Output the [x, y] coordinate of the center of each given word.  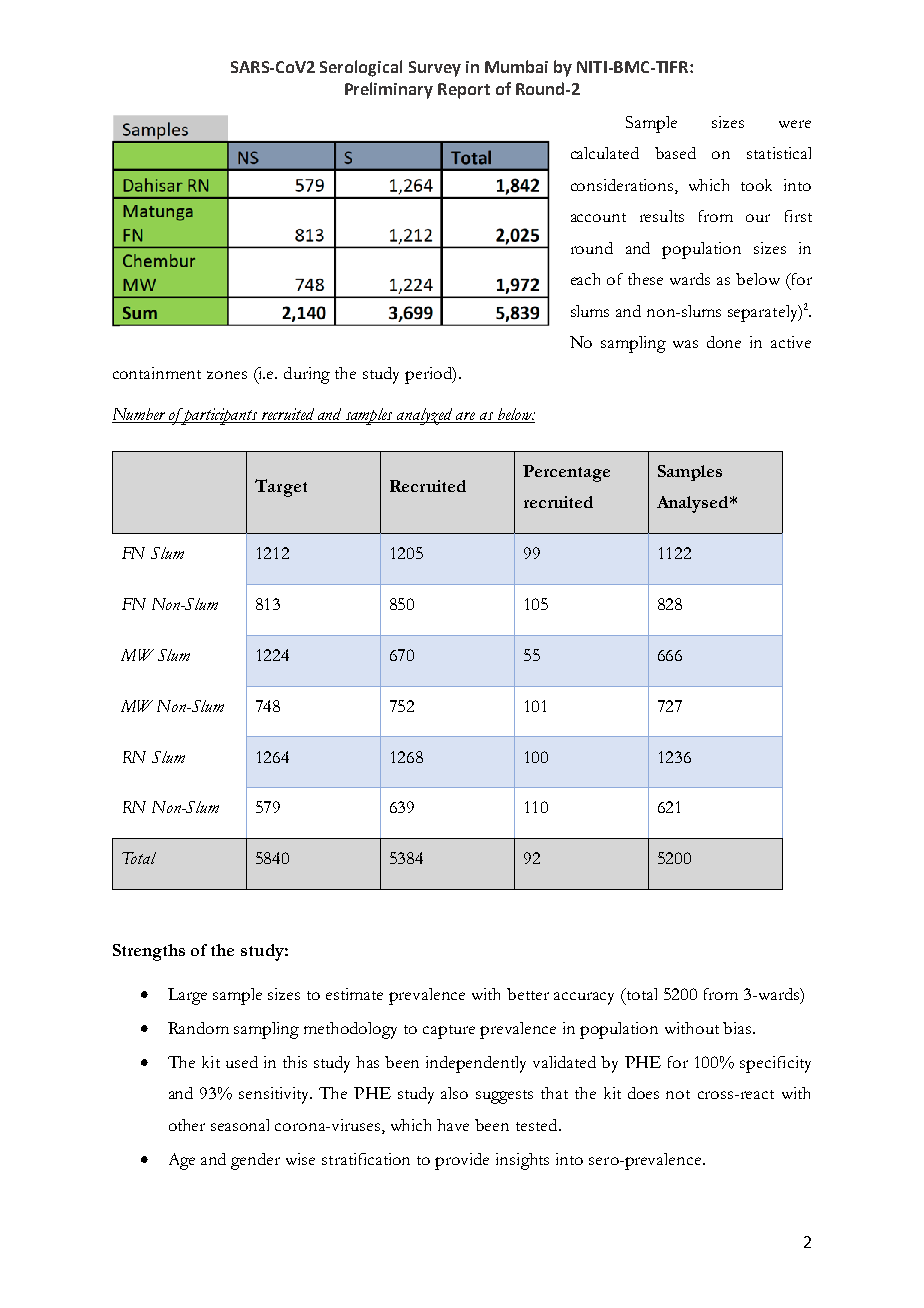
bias [738, 1028]
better [528, 994]
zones [227, 375]
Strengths [149, 952]
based [675, 153]
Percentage [566, 473]
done [724, 342]
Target [281, 488]
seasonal [240, 1125]
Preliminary [389, 90]
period [429, 375]
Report [464, 91]
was [685, 344]
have [453, 1125]
